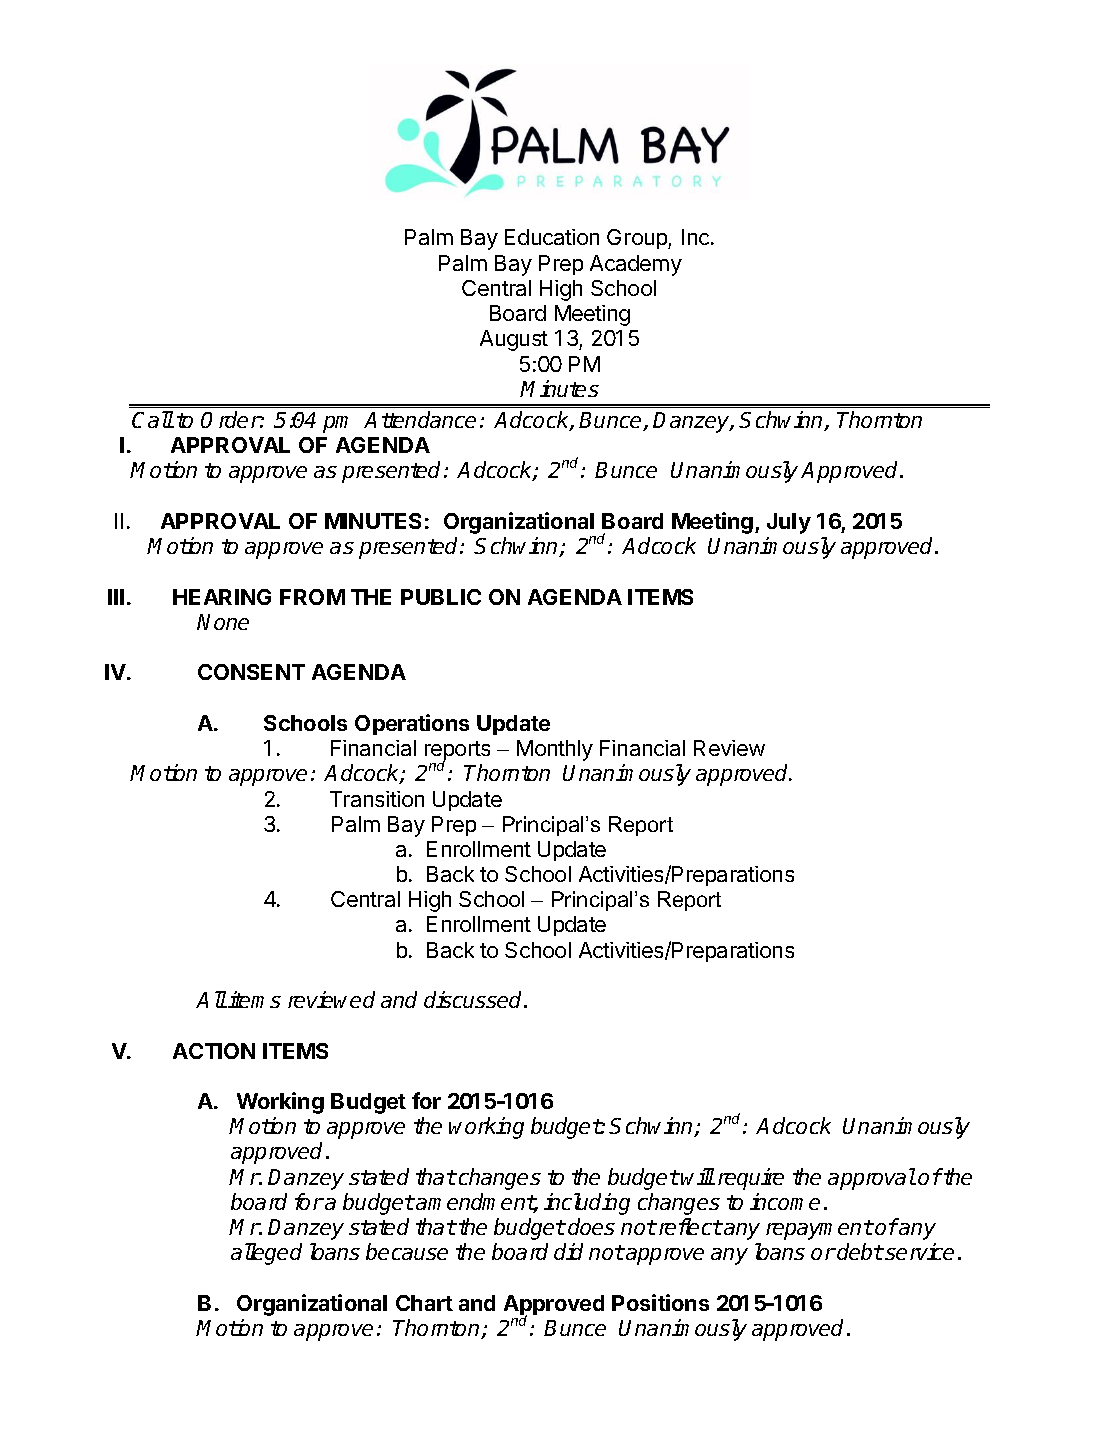 This image has height=1448, width=1119. I want to click on alleged, so click(266, 1254).
